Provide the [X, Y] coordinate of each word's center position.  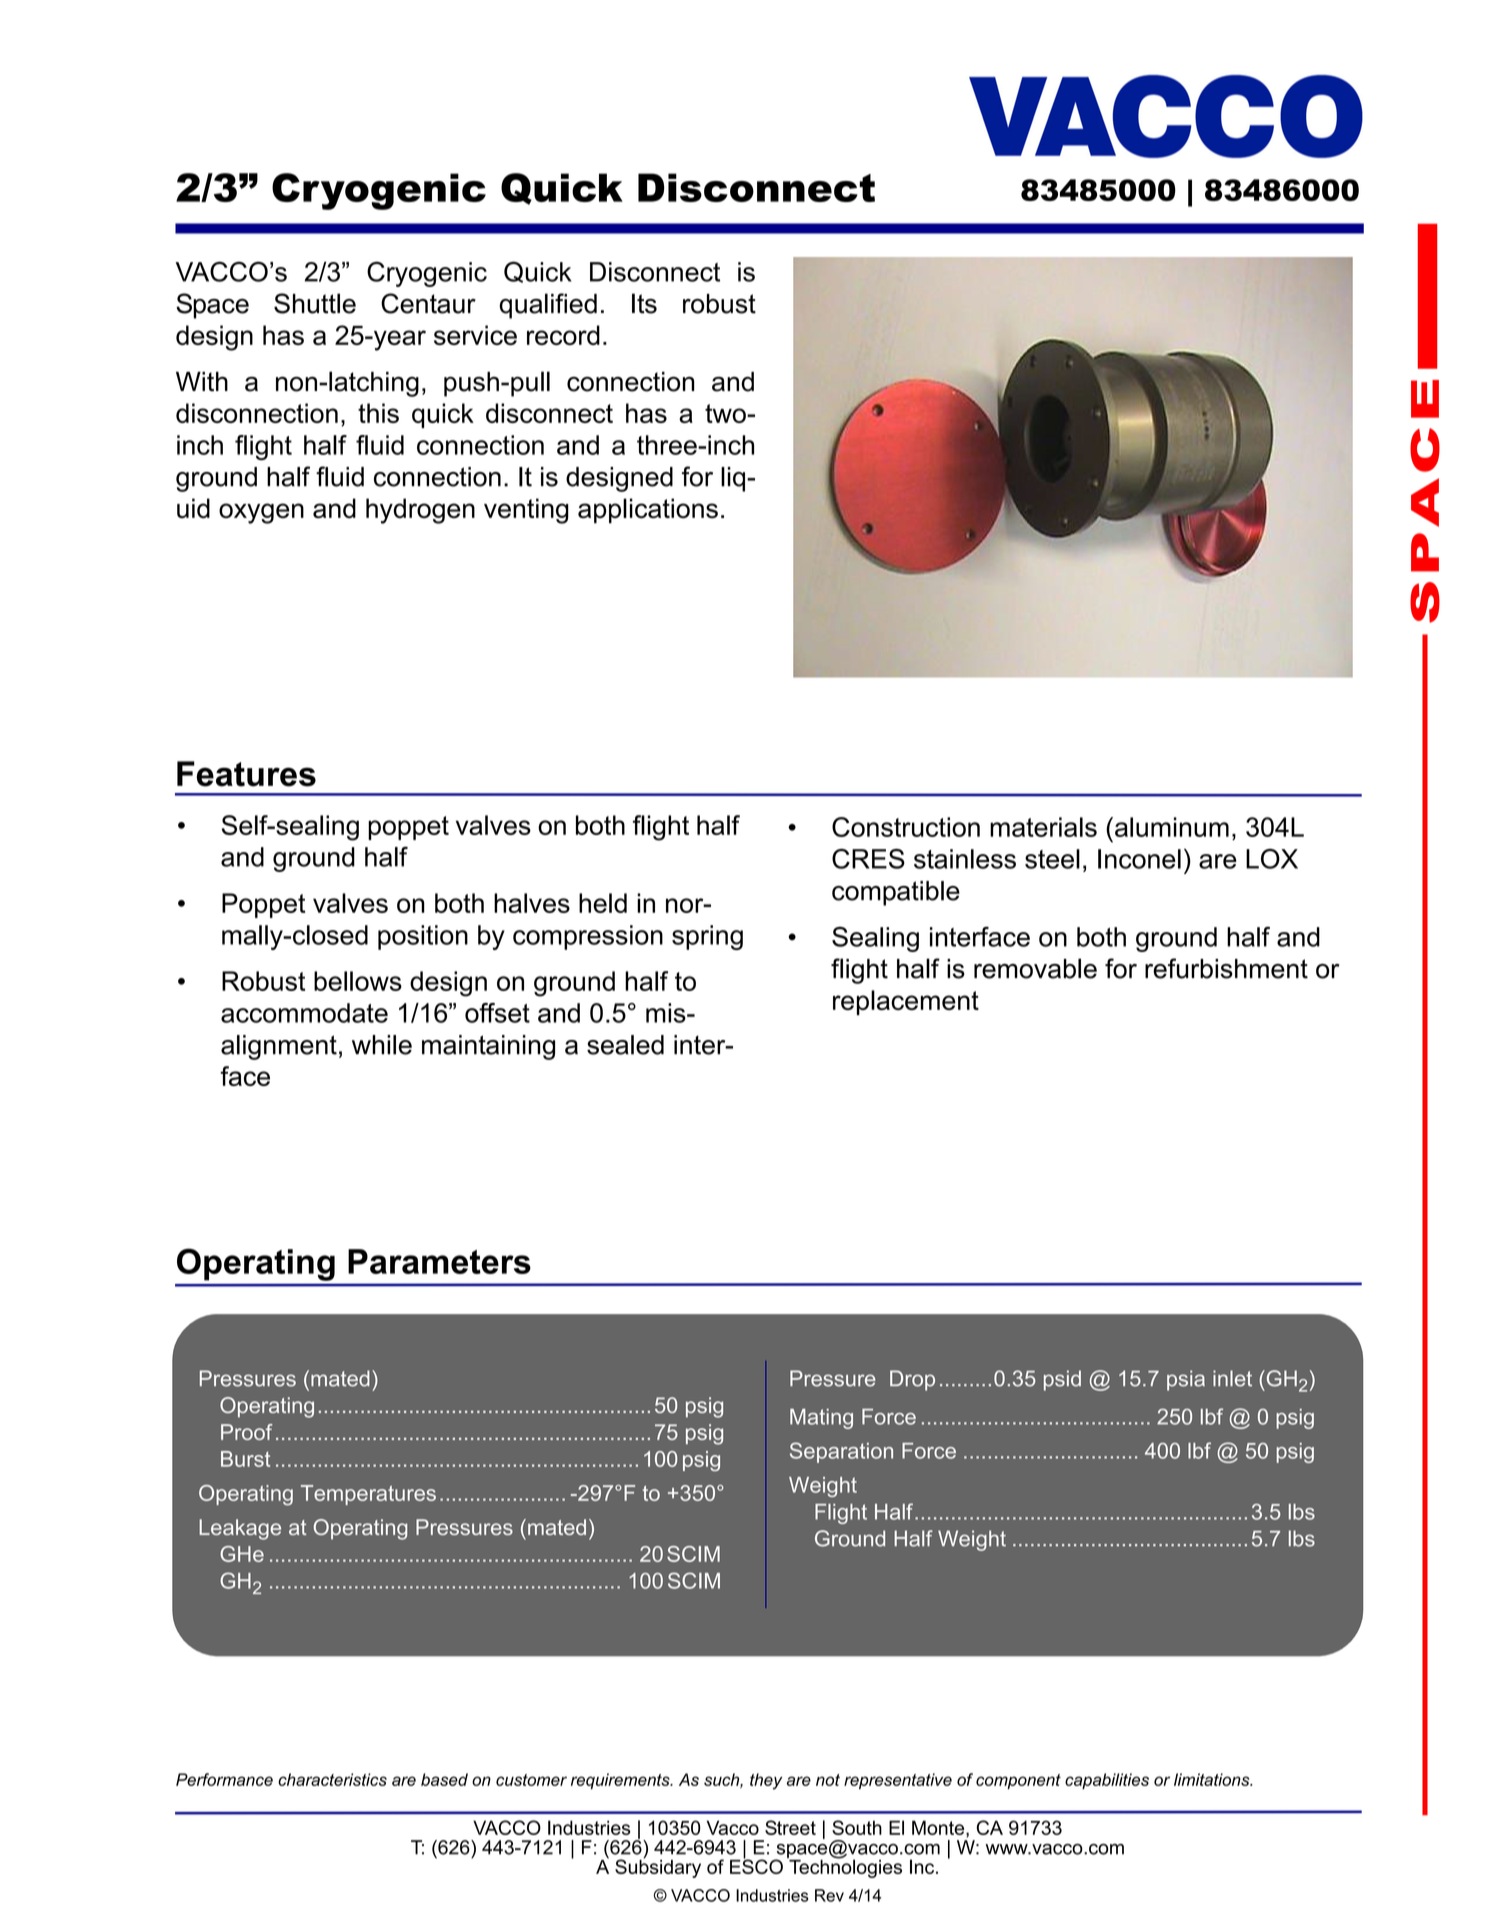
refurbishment [1226, 968]
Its [644, 303]
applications [648, 511]
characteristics [332, 1779]
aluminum [1172, 827]
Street [790, 1827]
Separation [841, 1452]
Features [246, 774]
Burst [245, 1459]
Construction [906, 827]
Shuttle [315, 303]
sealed [625, 1045]
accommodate [304, 1013]
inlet [1232, 1378]
